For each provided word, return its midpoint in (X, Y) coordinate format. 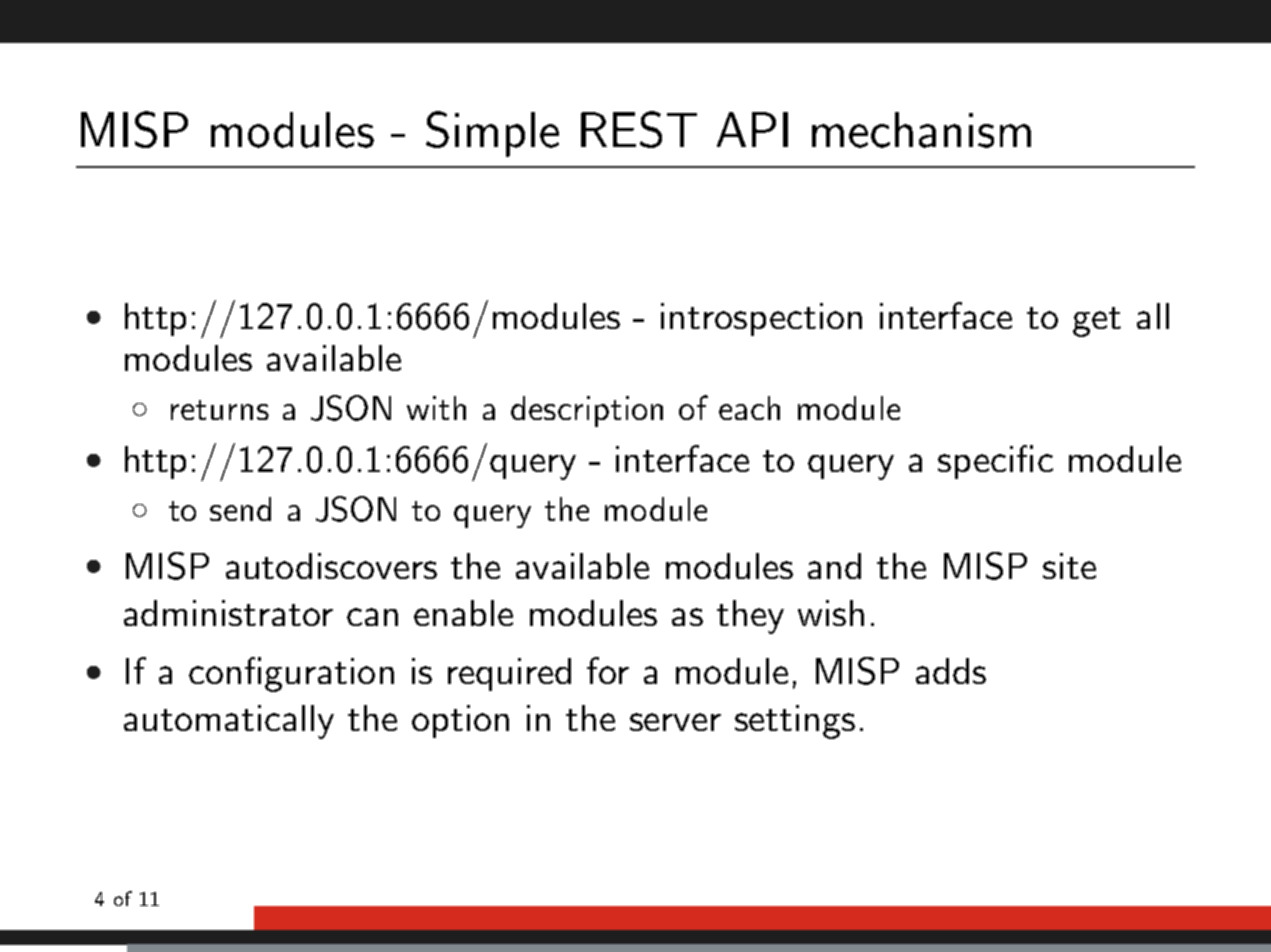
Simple (492, 134)
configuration (291, 674)
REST (639, 129)
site (1069, 566)
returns (220, 410)
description (587, 411)
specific (995, 462)
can (372, 617)
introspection (761, 319)
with (436, 408)
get (1097, 322)
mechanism (921, 130)
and (834, 566)
